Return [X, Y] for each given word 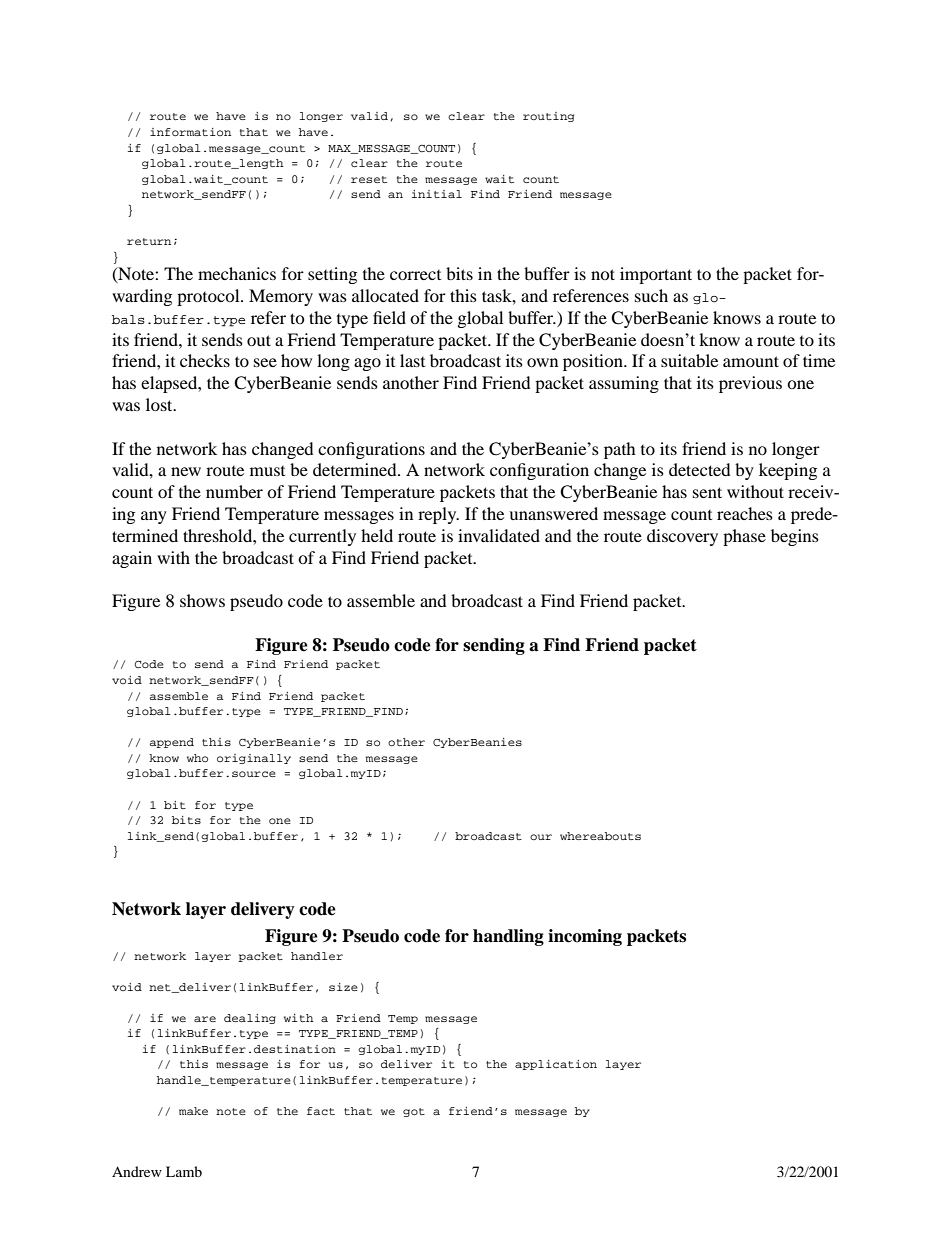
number [234, 491]
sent [707, 492]
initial [437, 194]
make [193, 1111]
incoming [585, 937]
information [190, 132]
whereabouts [600, 836]
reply [438, 515]
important [656, 275]
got [414, 1112]
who [197, 758]
